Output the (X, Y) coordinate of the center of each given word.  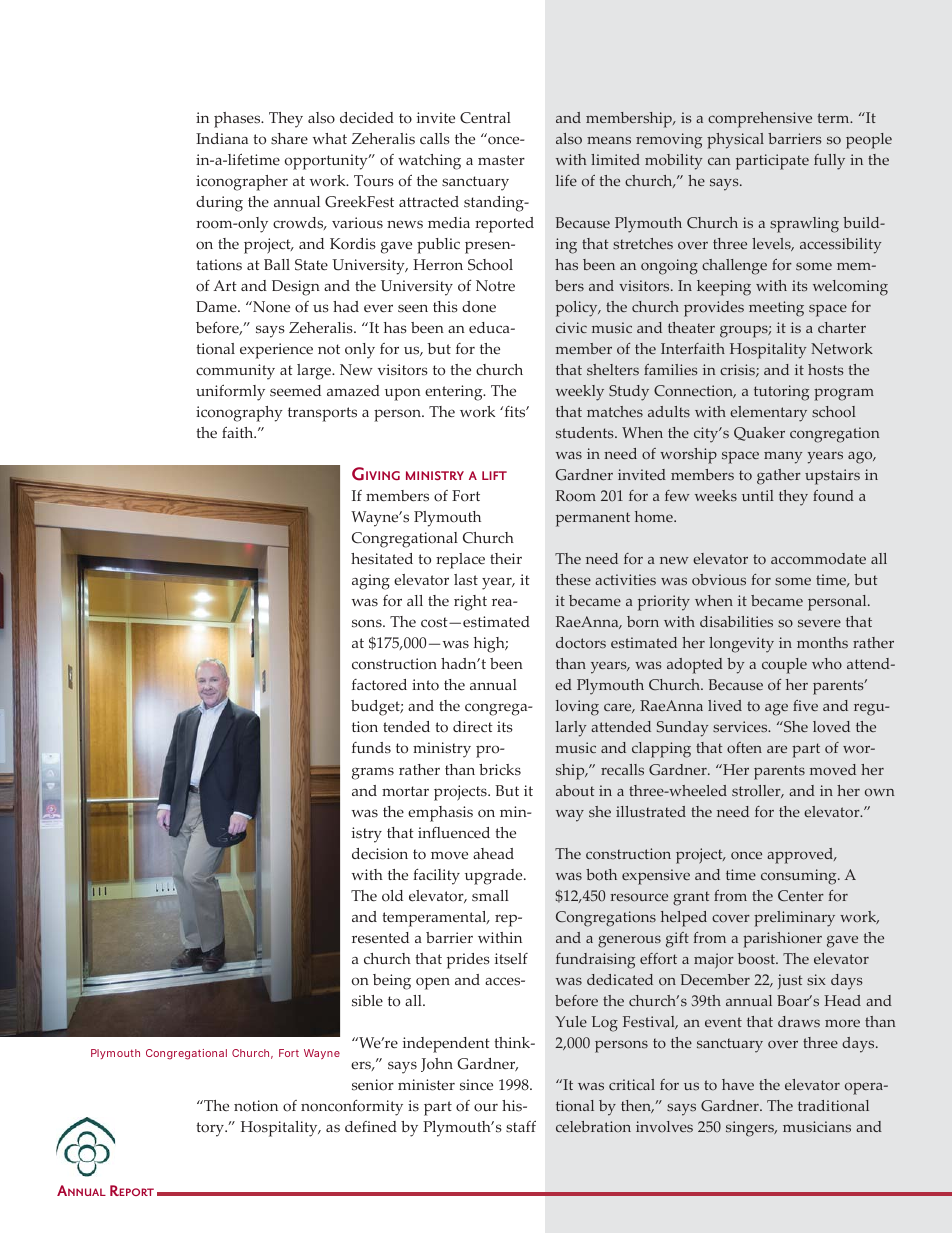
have (738, 1084)
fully (829, 162)
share (289, 139)
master (501, 160)
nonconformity (352, 1108)
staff (521, 1127)
